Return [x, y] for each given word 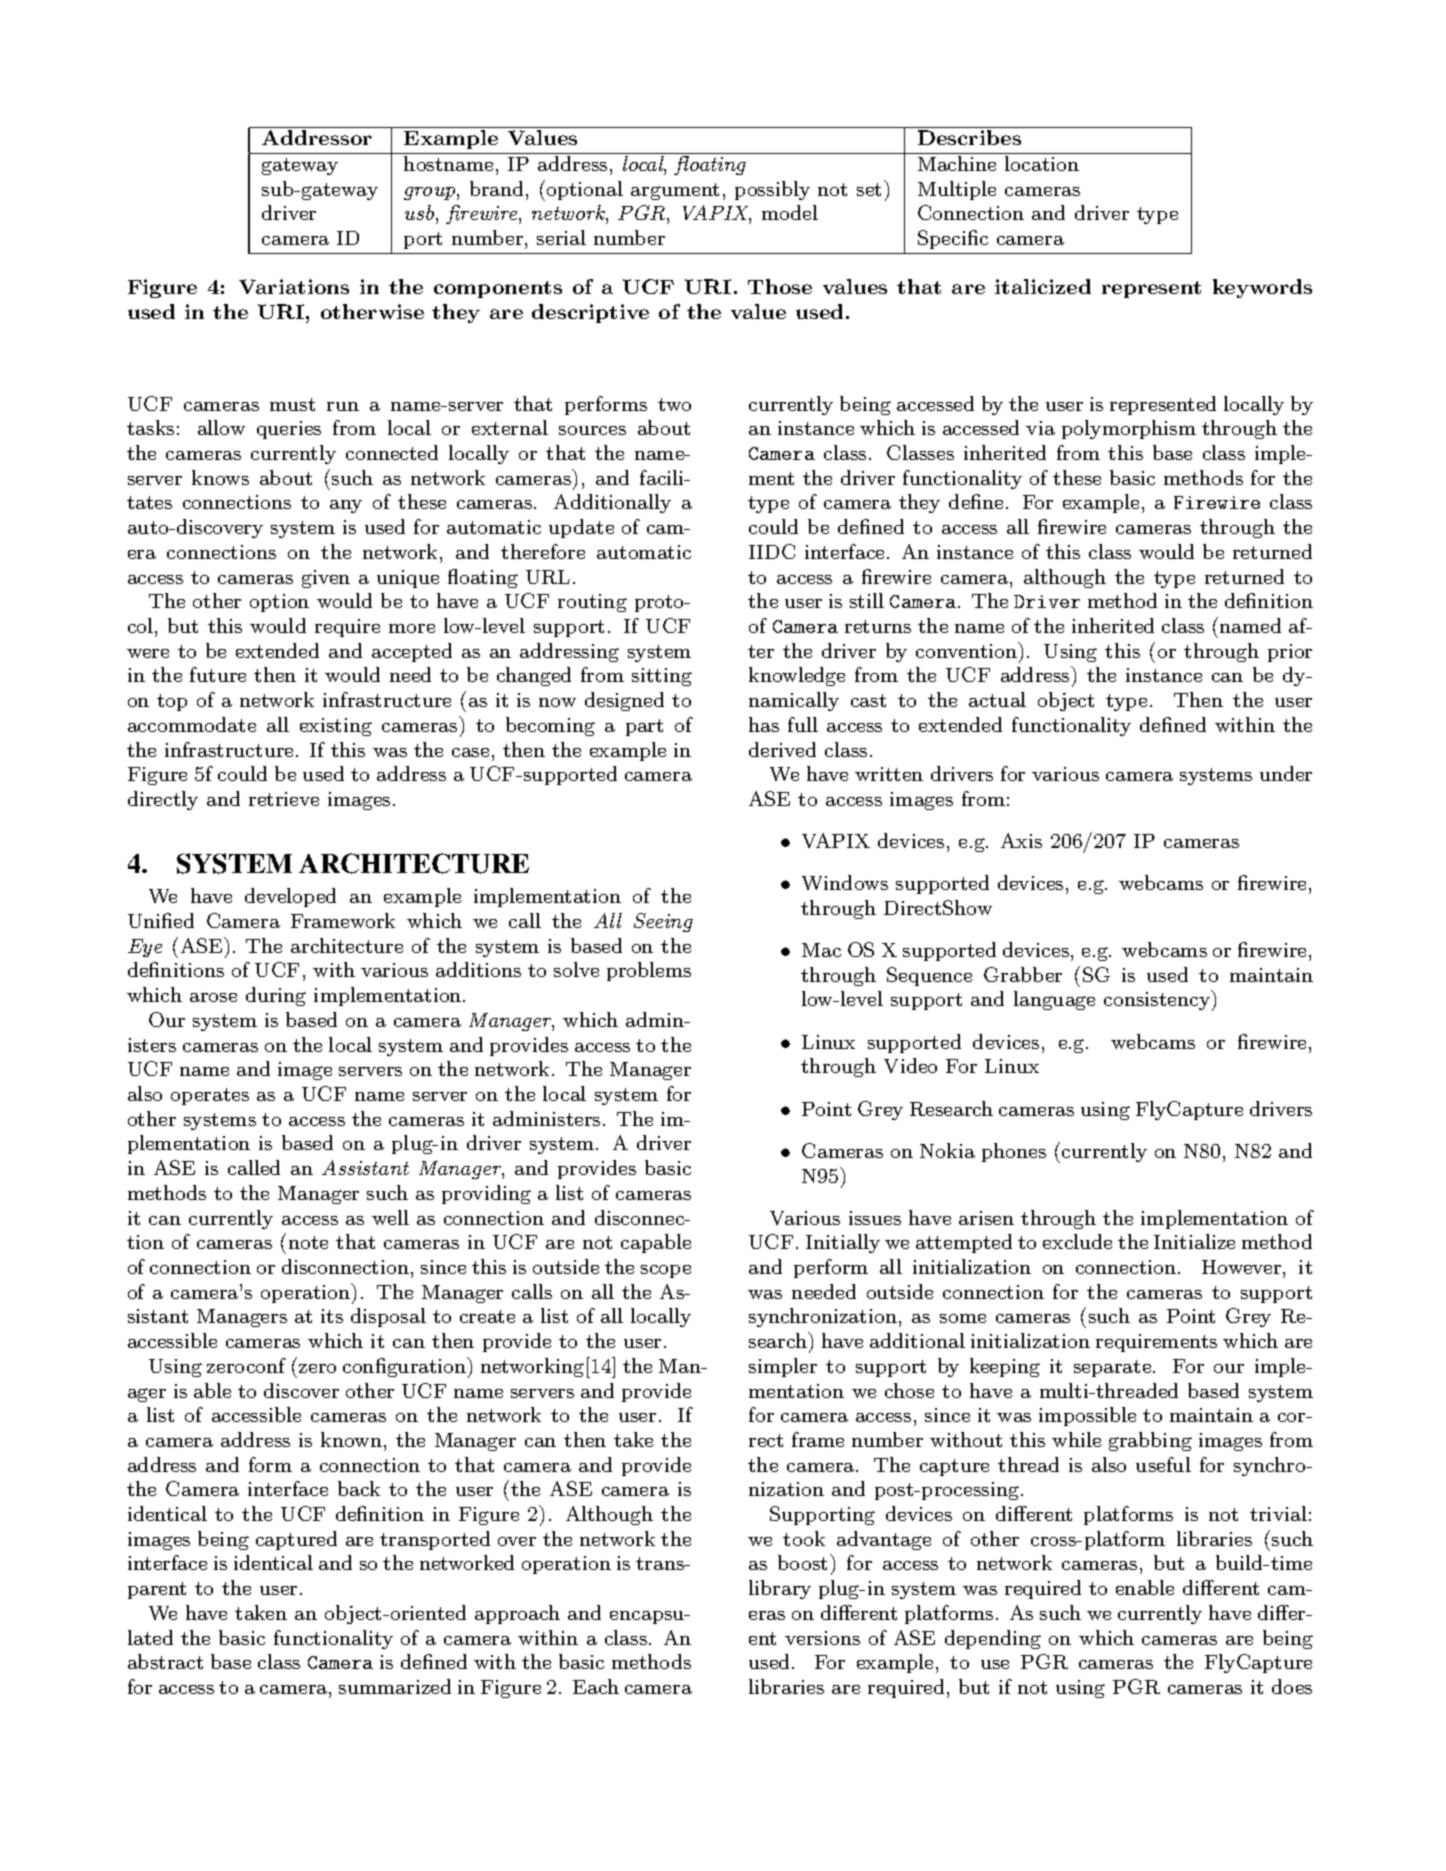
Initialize [1194, 1241]
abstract [165, 1661]
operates [210, 1096]
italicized [1043, 286]
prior [1290, 653]
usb [421, 214]
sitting [662, 677]
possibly [772, 190]
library [780, 1589]
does [1292, 1686]
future [218, 674]
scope [666, 1271]
